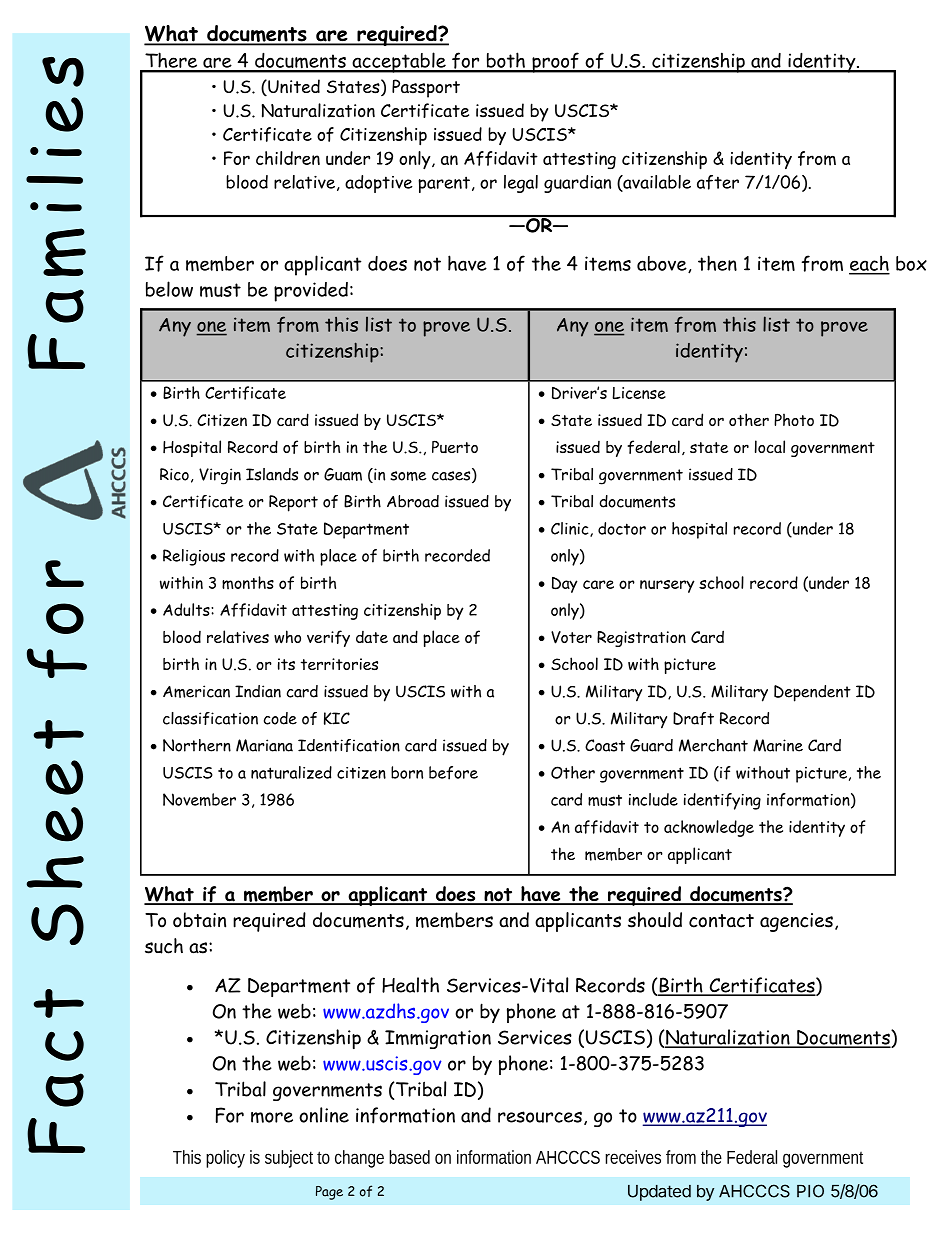 The image size is (952, 1233). Describe the element at coordinates (288, 158) in the image. I see `children` at that location.
